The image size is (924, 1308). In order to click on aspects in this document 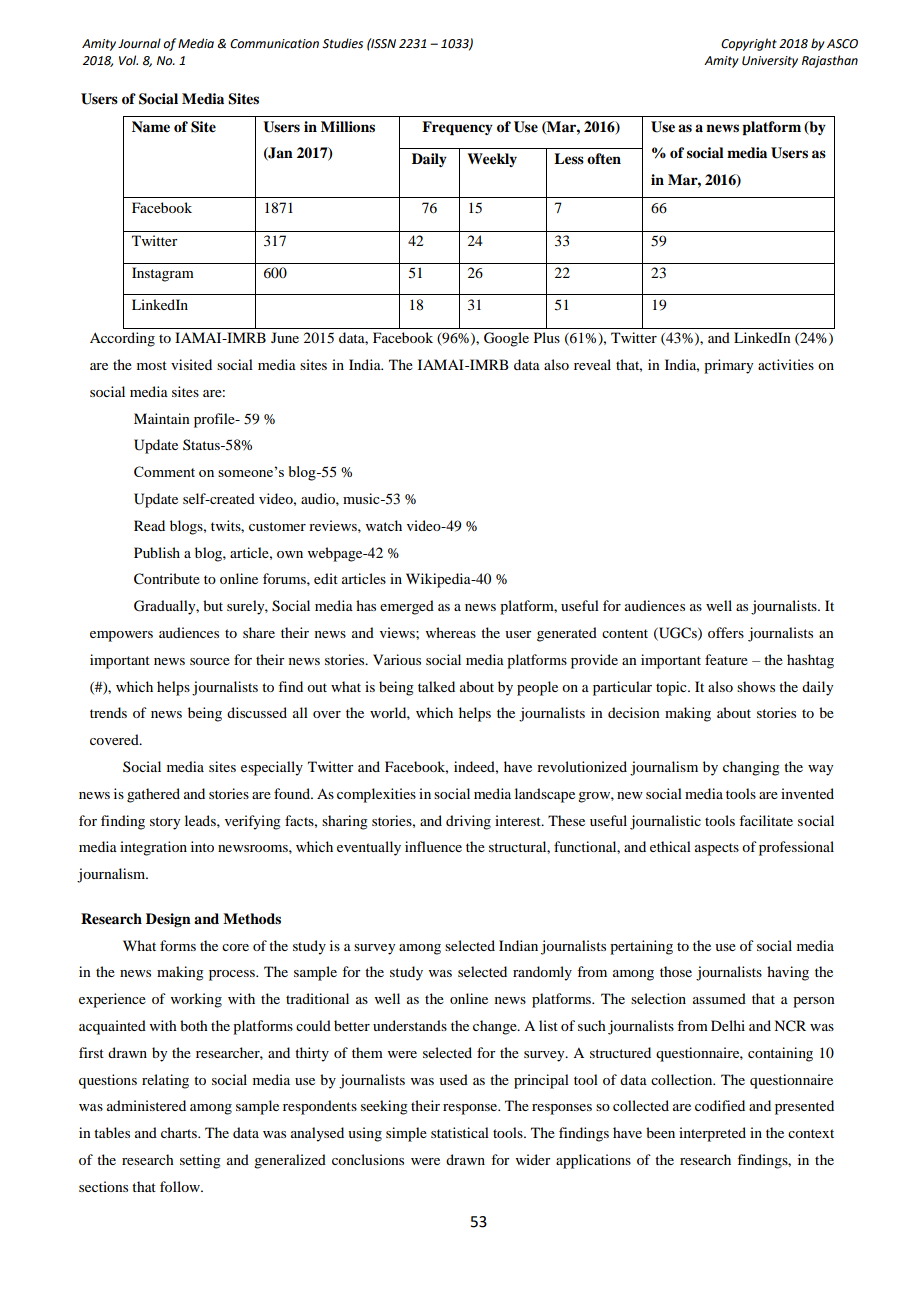, I will do `click(717, 849)`.
